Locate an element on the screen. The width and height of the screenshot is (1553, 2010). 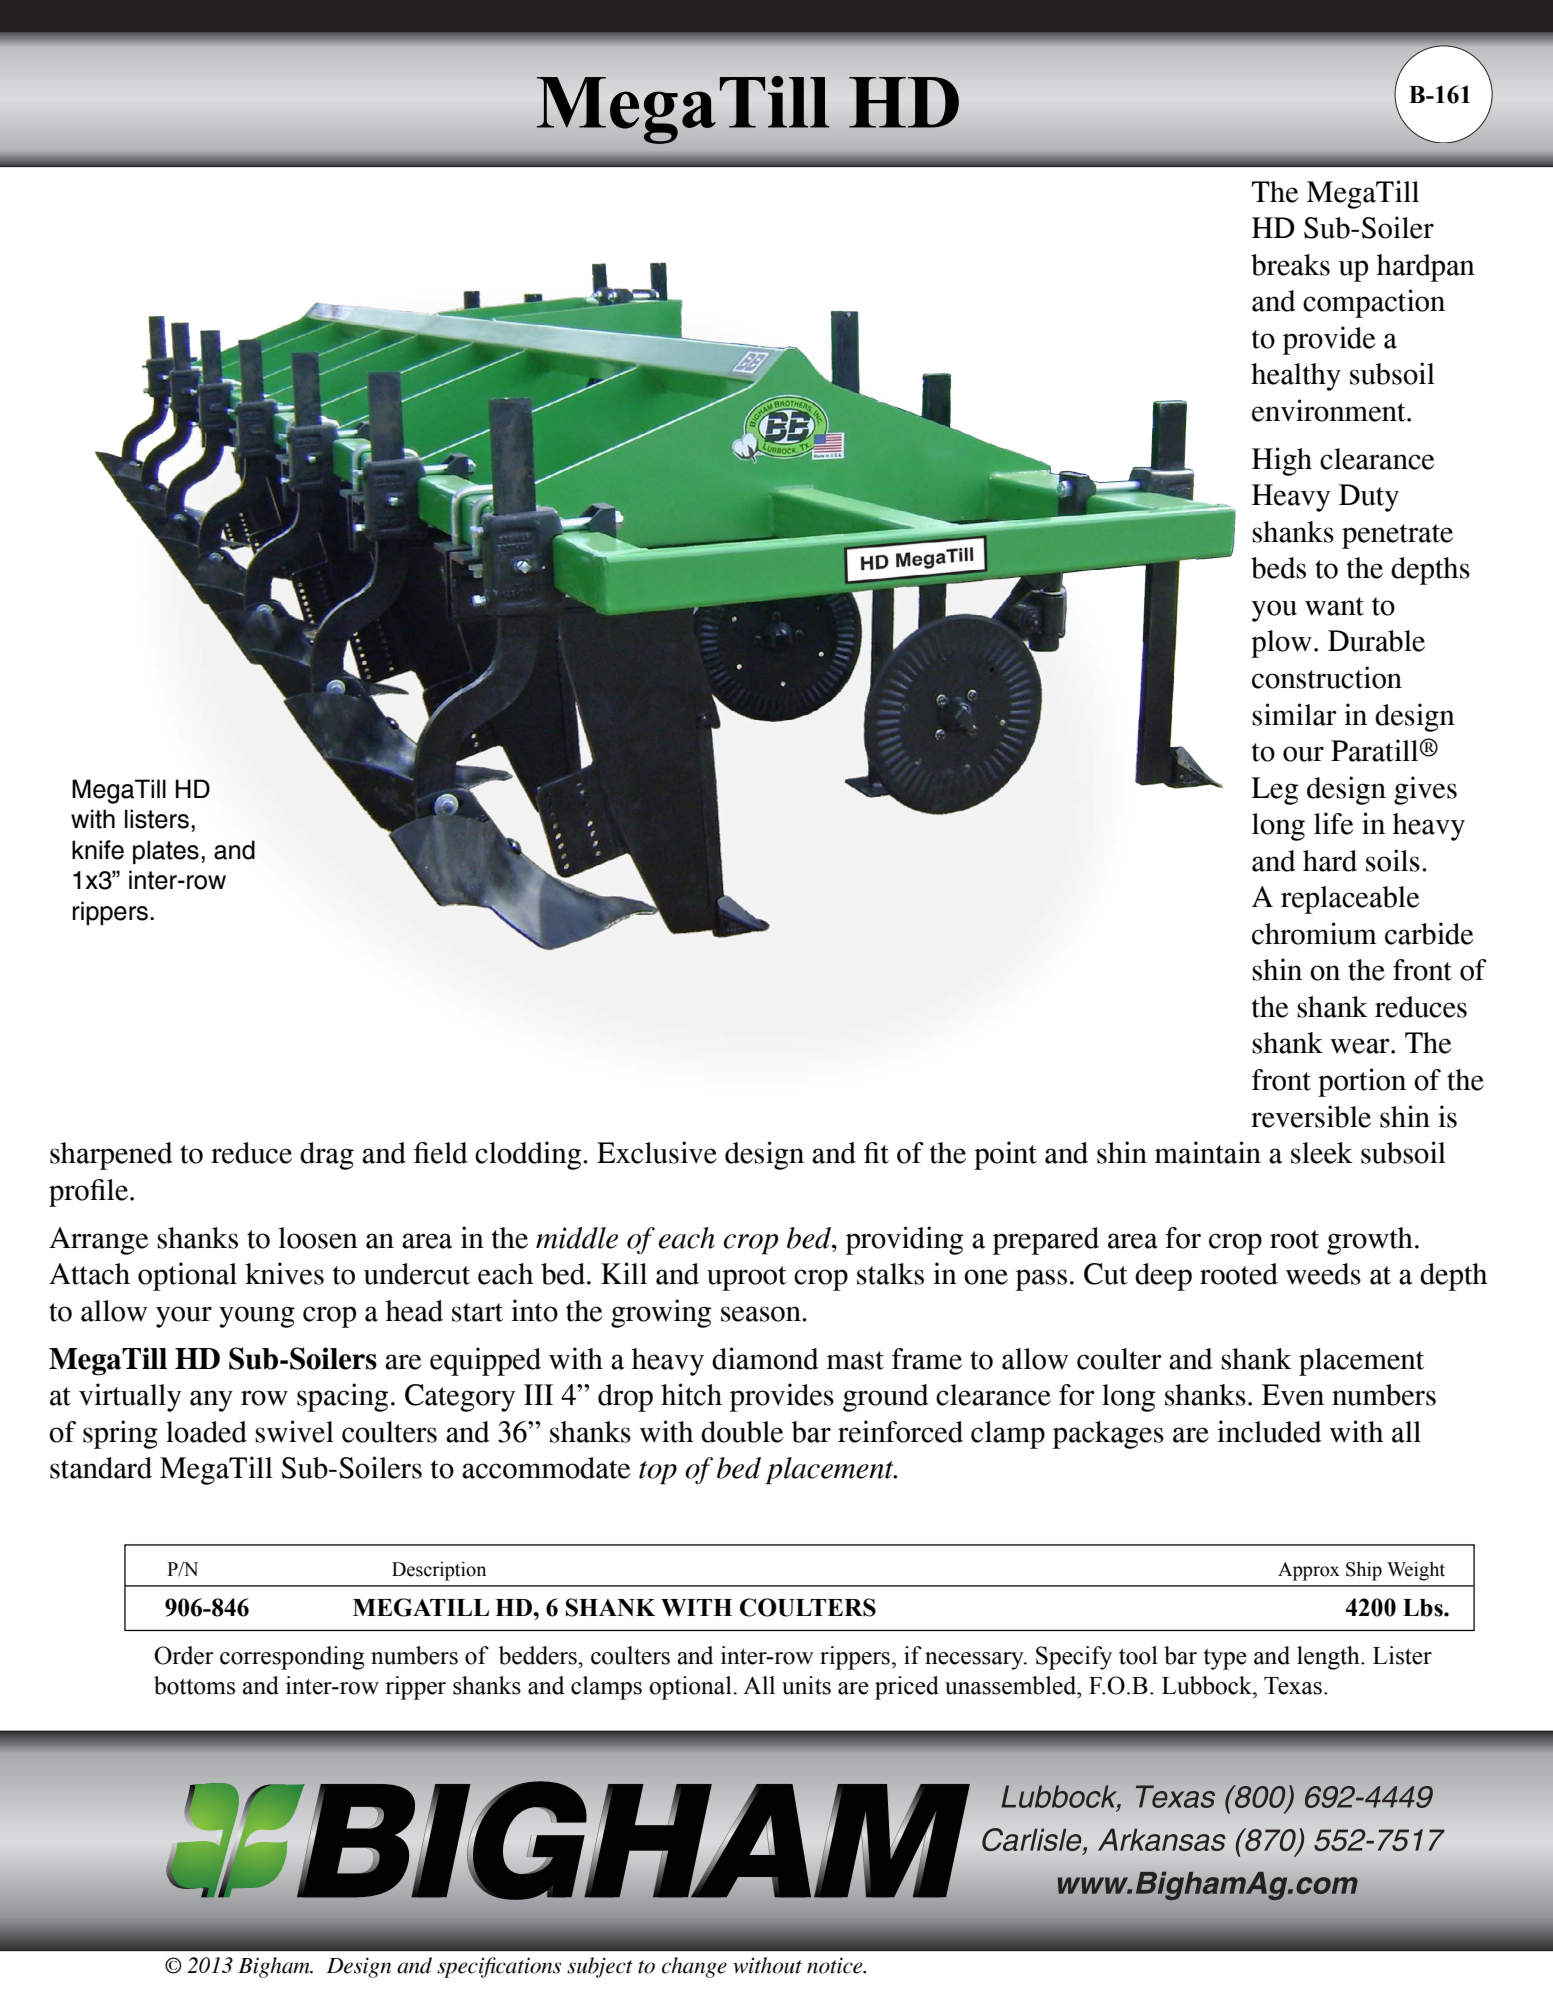
similar is located at coordinates (1294, 714).
